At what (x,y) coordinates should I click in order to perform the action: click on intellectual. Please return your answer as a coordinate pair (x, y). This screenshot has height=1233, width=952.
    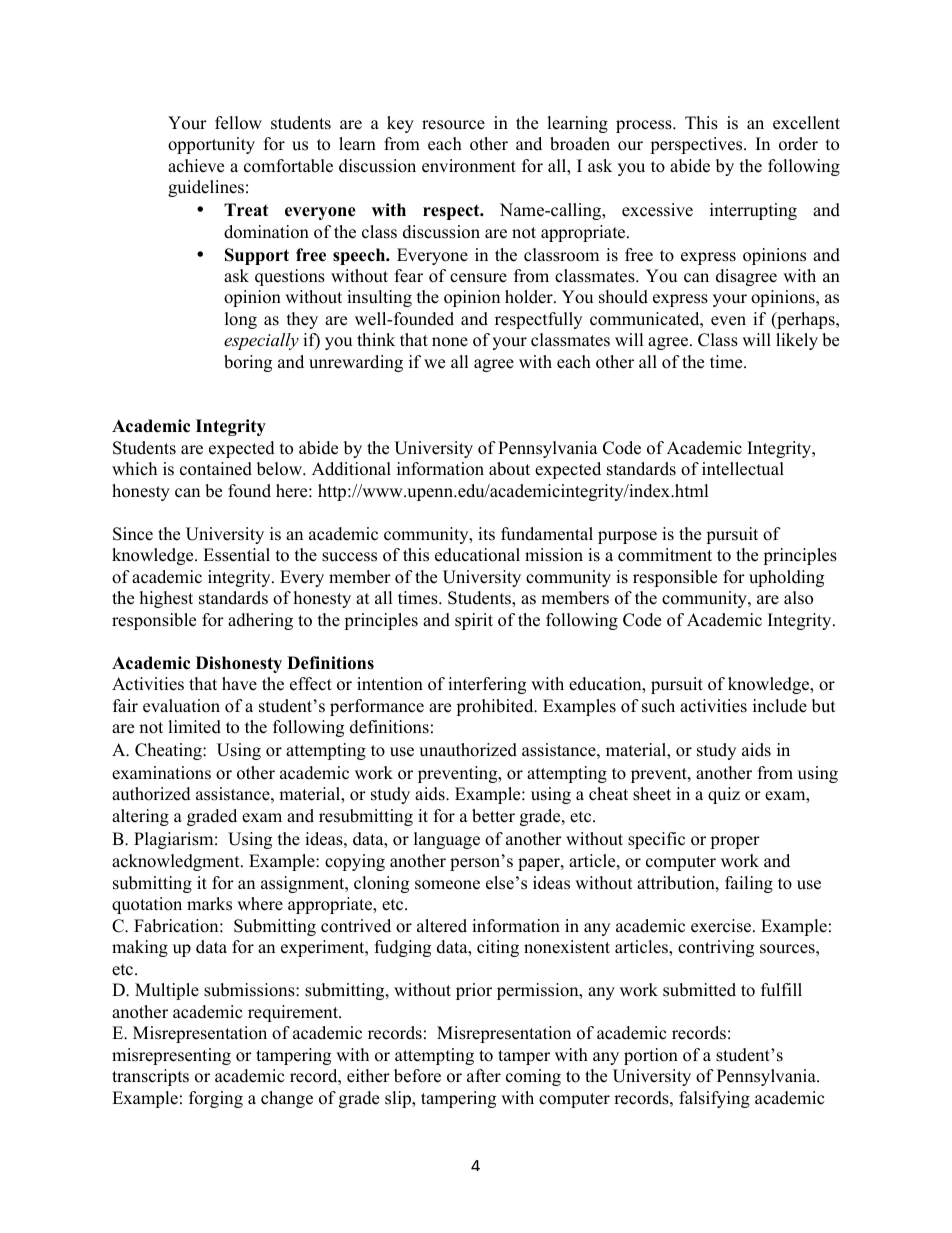
    Looking at the image, I should click on (743, 469).
